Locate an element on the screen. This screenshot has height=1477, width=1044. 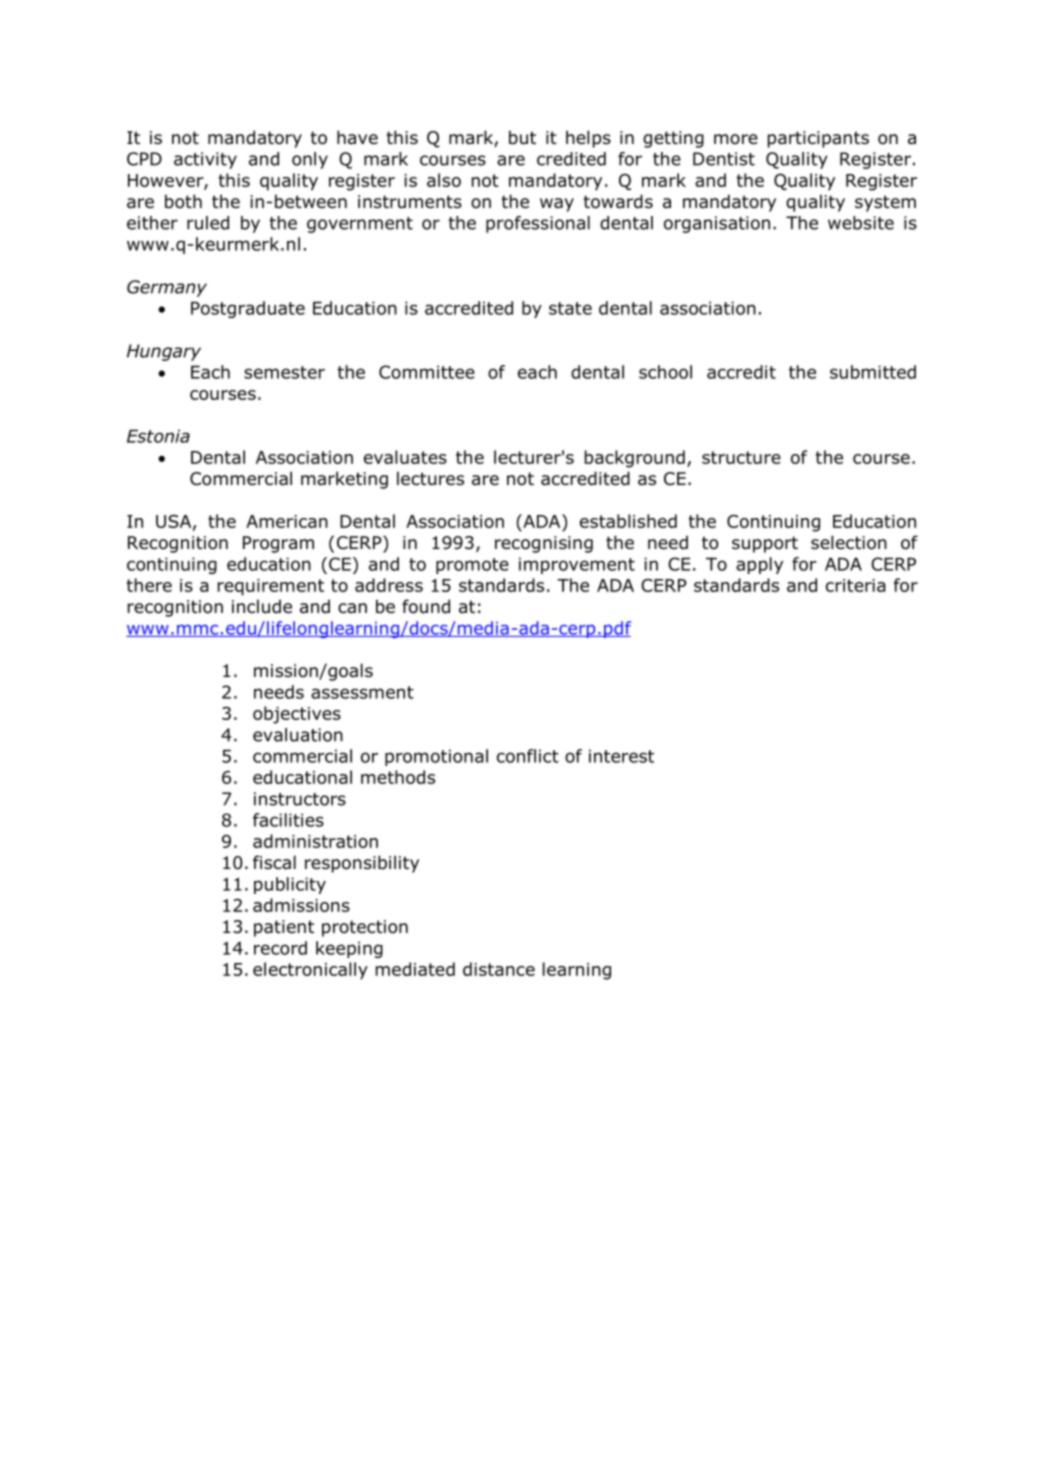
lectures is located at coordinates (430, 478).
